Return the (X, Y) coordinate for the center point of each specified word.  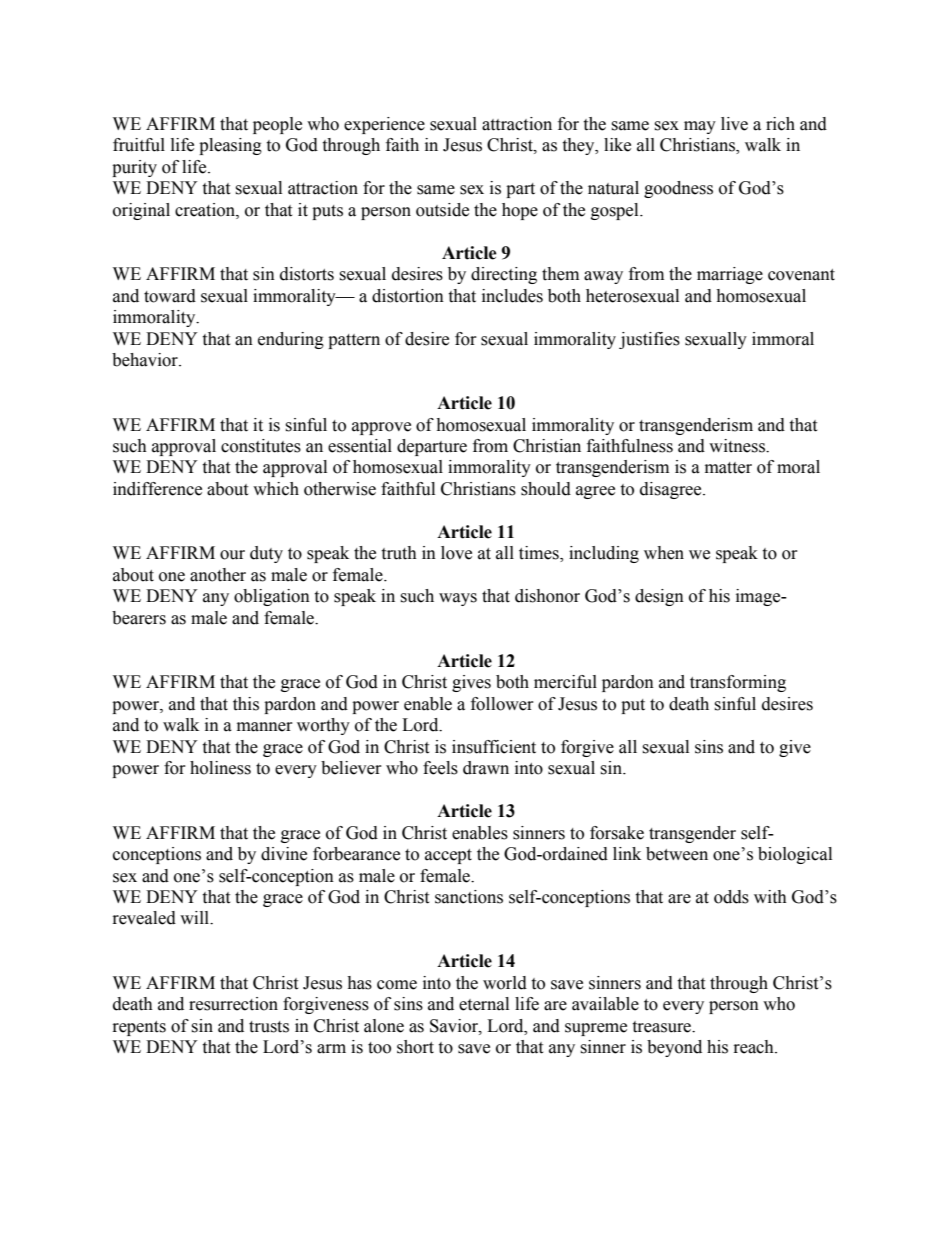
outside (442, 210)
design (659, 597)
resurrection (233, 1004)
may (700, 127)
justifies (649, 340)
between (677, 854)
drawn (486, 768)
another (218, 575)
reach (755, 1047)
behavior (146, 360)
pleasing (230, 146)
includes (512, 296)
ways (458, 599)
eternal (484, 1004)
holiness (220, 768)
